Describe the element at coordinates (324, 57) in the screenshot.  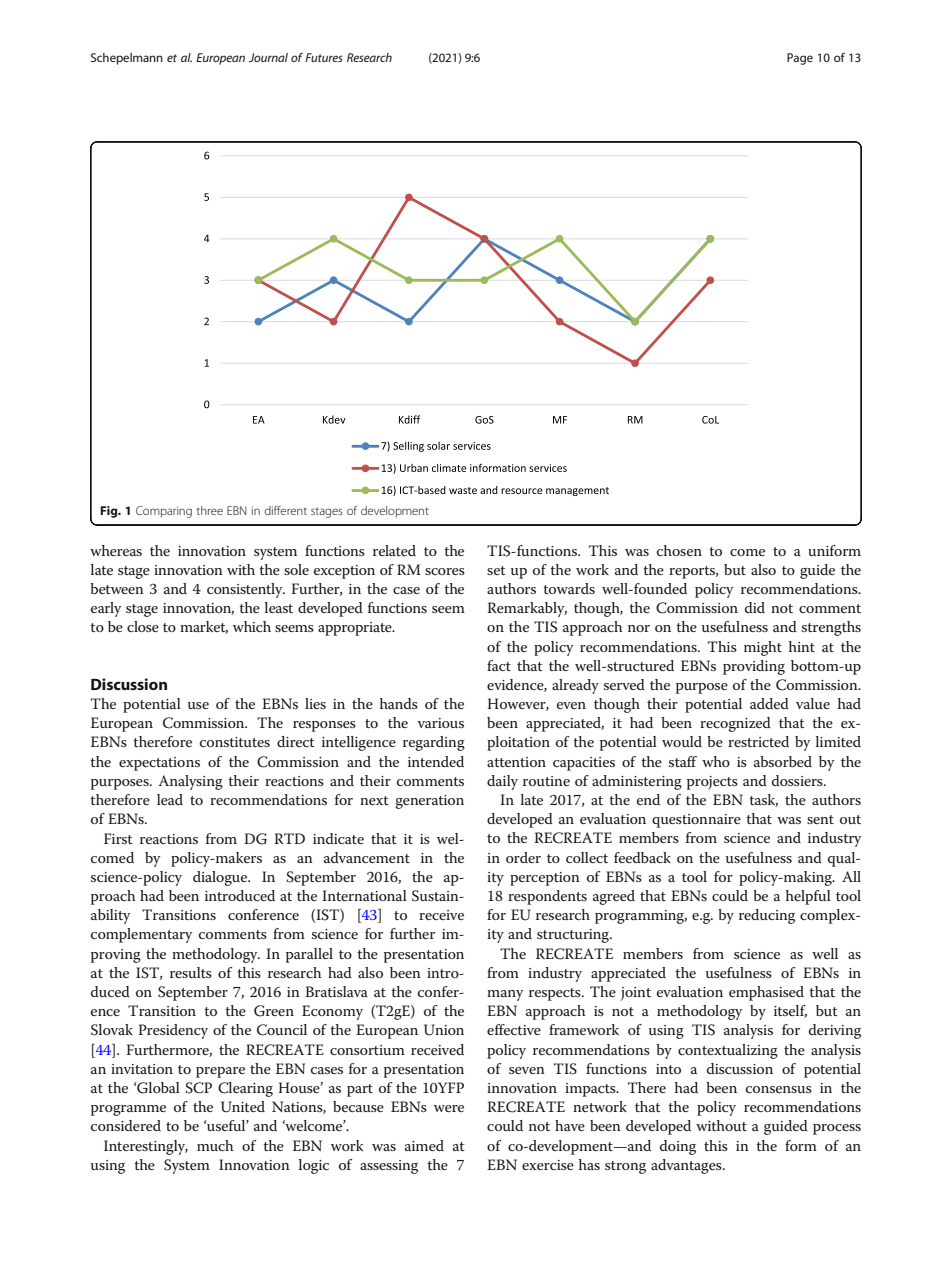
I see `Futures` at that location.
